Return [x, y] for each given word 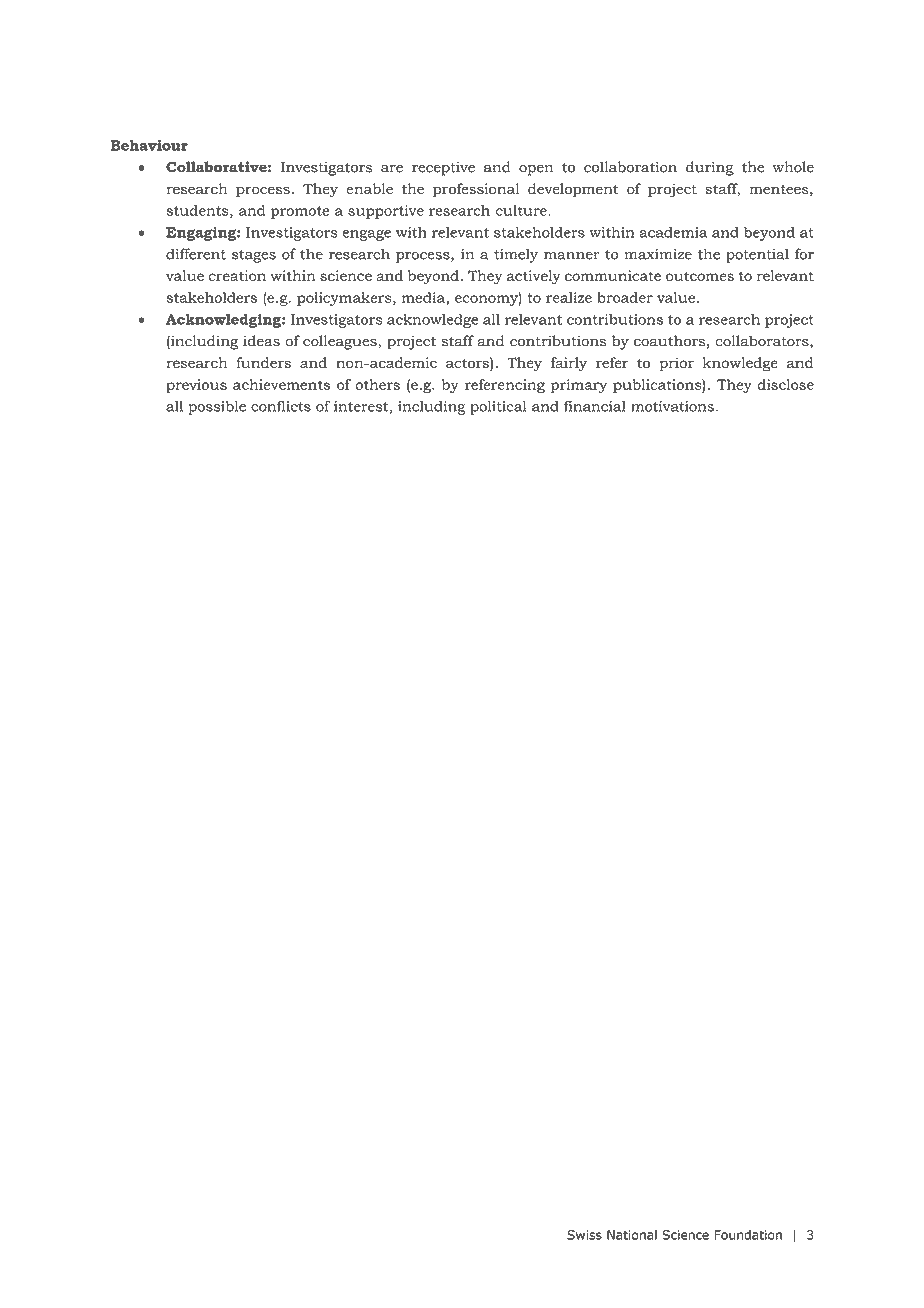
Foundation [748, 1235]
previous [196, 386]
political [498, 408]
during [710, 168]
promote [300, 212]
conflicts [281, 406]
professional [476, 190]
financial [595, 406]
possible [217, 407]
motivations [672, 406]
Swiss [584, 1235]
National [632, 1235]
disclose [786, 384]
